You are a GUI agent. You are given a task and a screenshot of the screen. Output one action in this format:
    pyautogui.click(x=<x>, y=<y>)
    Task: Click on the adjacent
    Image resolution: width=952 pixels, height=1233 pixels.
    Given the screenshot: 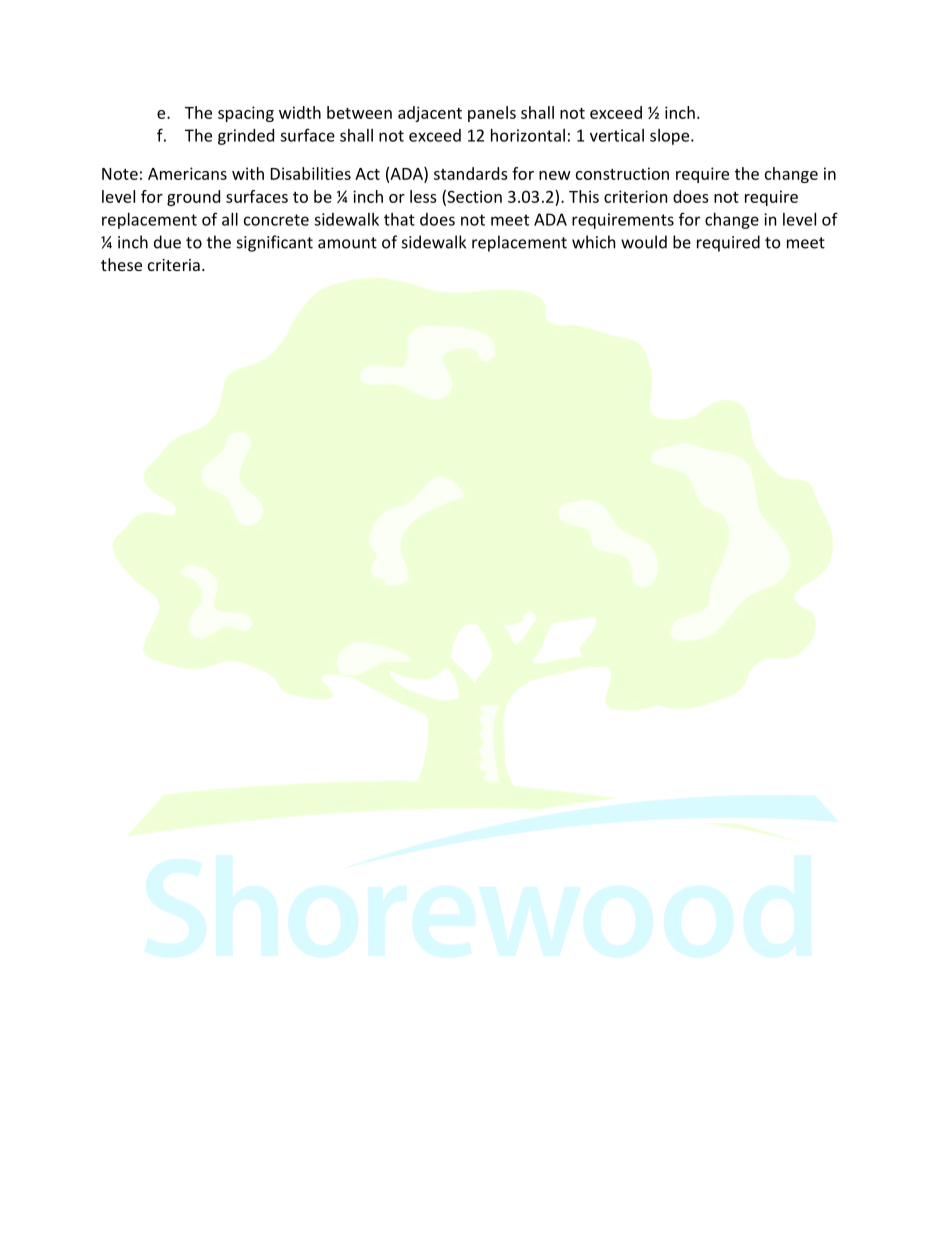 What is the action you would take?
    pyautogui.click(x=430, y=114)
